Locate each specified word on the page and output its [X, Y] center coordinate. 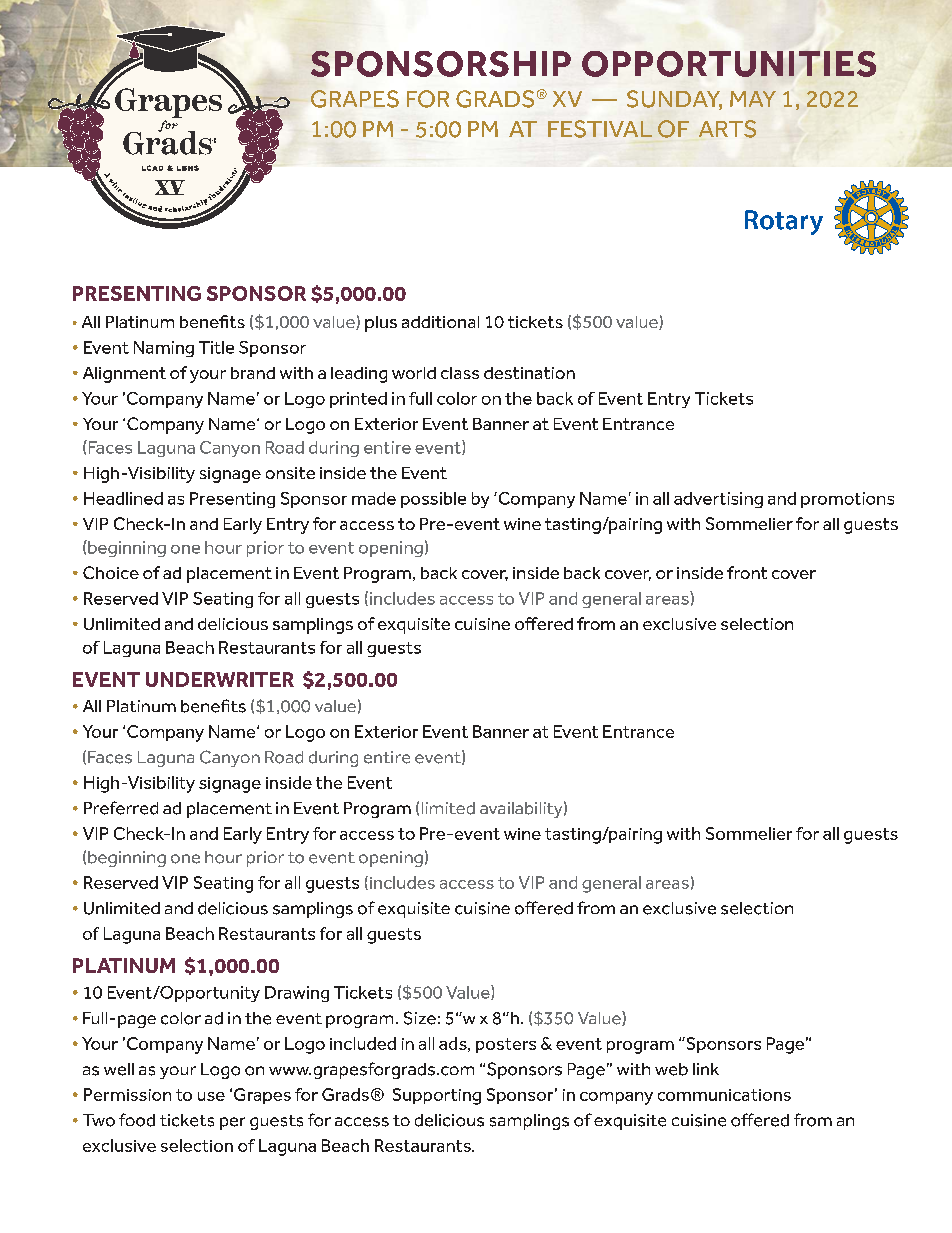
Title [216, 347]
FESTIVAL [600, 129]
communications [724, 1095]
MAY [753, 99]
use [211, 1096]
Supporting [437, 1096]
